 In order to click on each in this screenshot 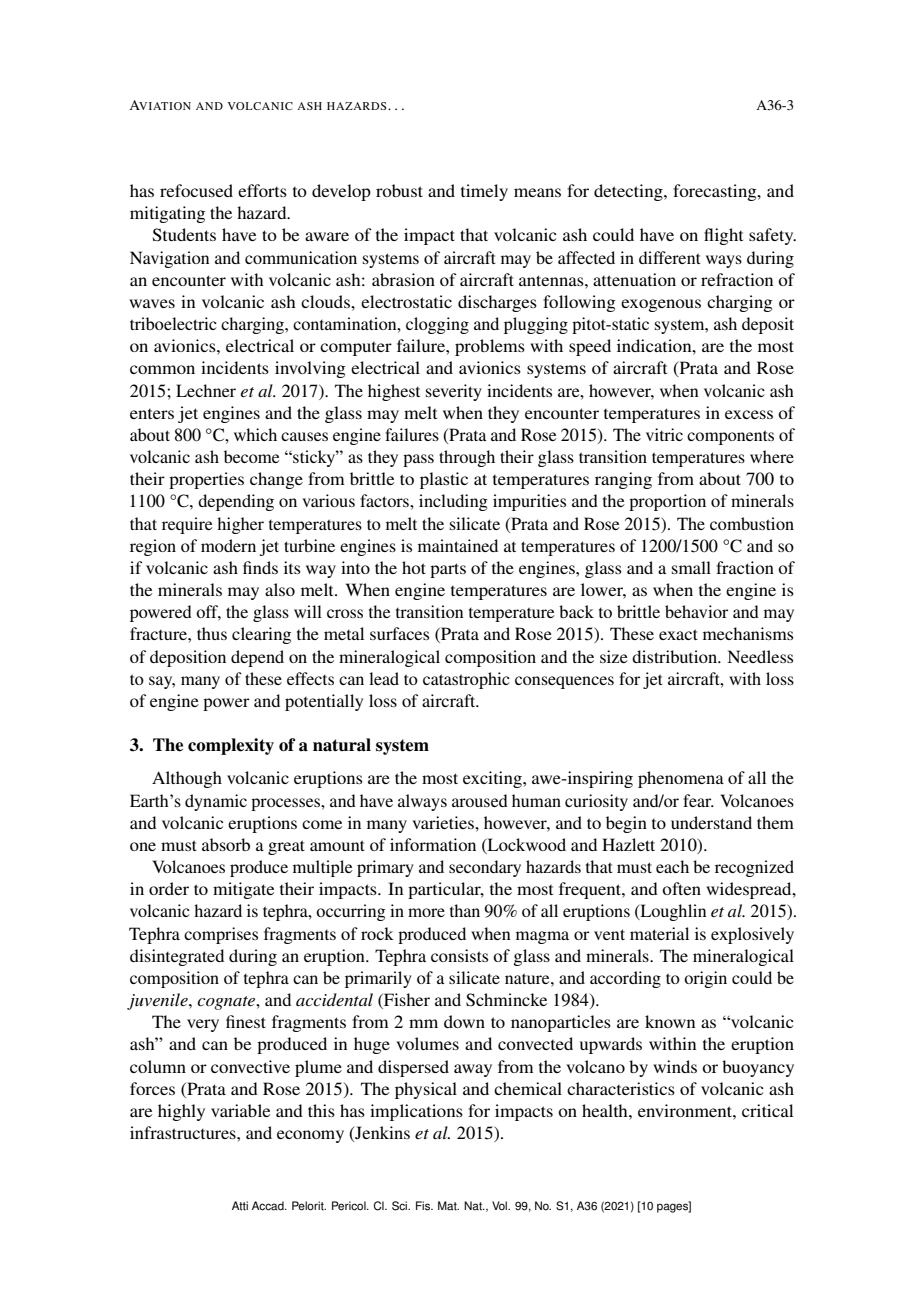, I will do `click(672, 866)`.
